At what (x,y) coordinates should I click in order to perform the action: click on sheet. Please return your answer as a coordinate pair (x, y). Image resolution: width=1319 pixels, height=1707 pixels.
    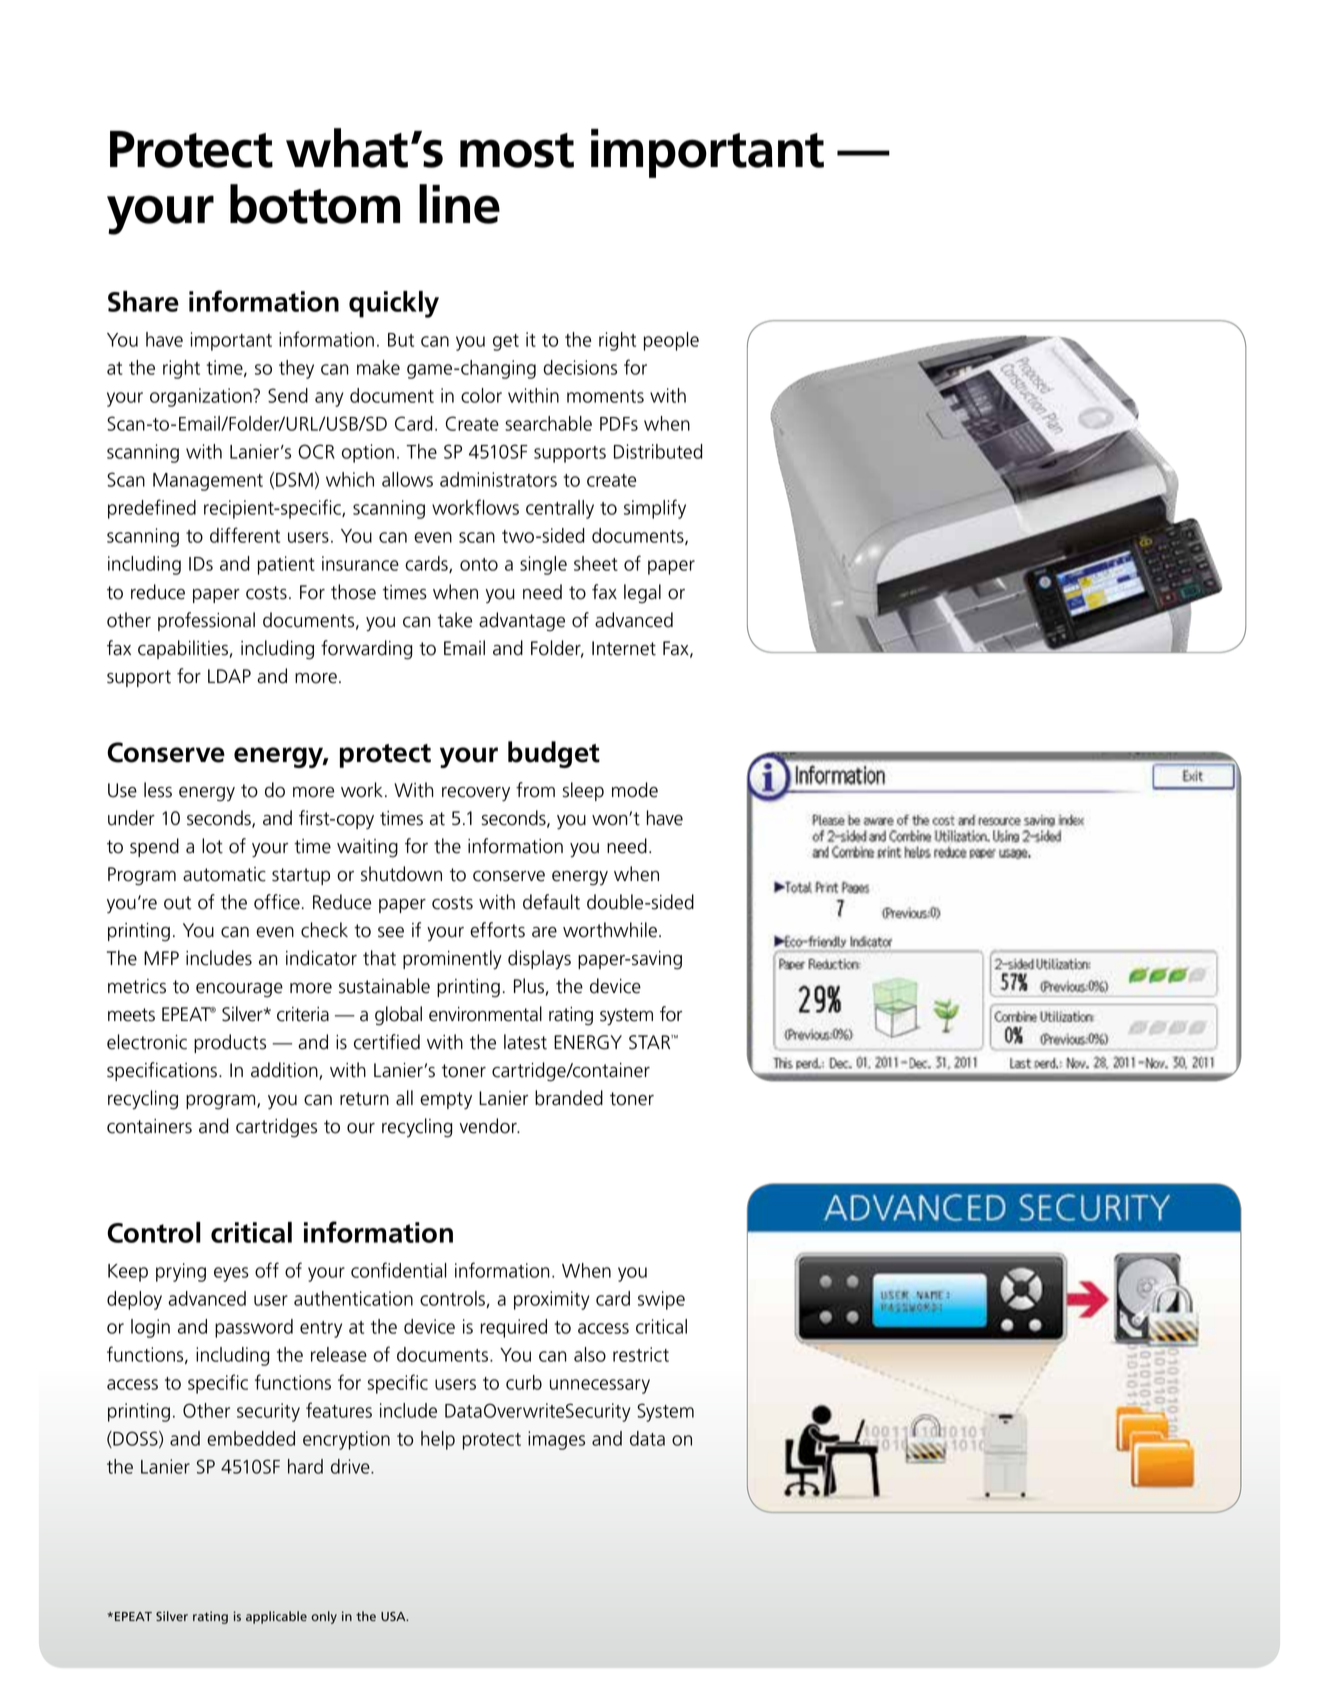
    Looking at the image, I should click on (596, 563).
